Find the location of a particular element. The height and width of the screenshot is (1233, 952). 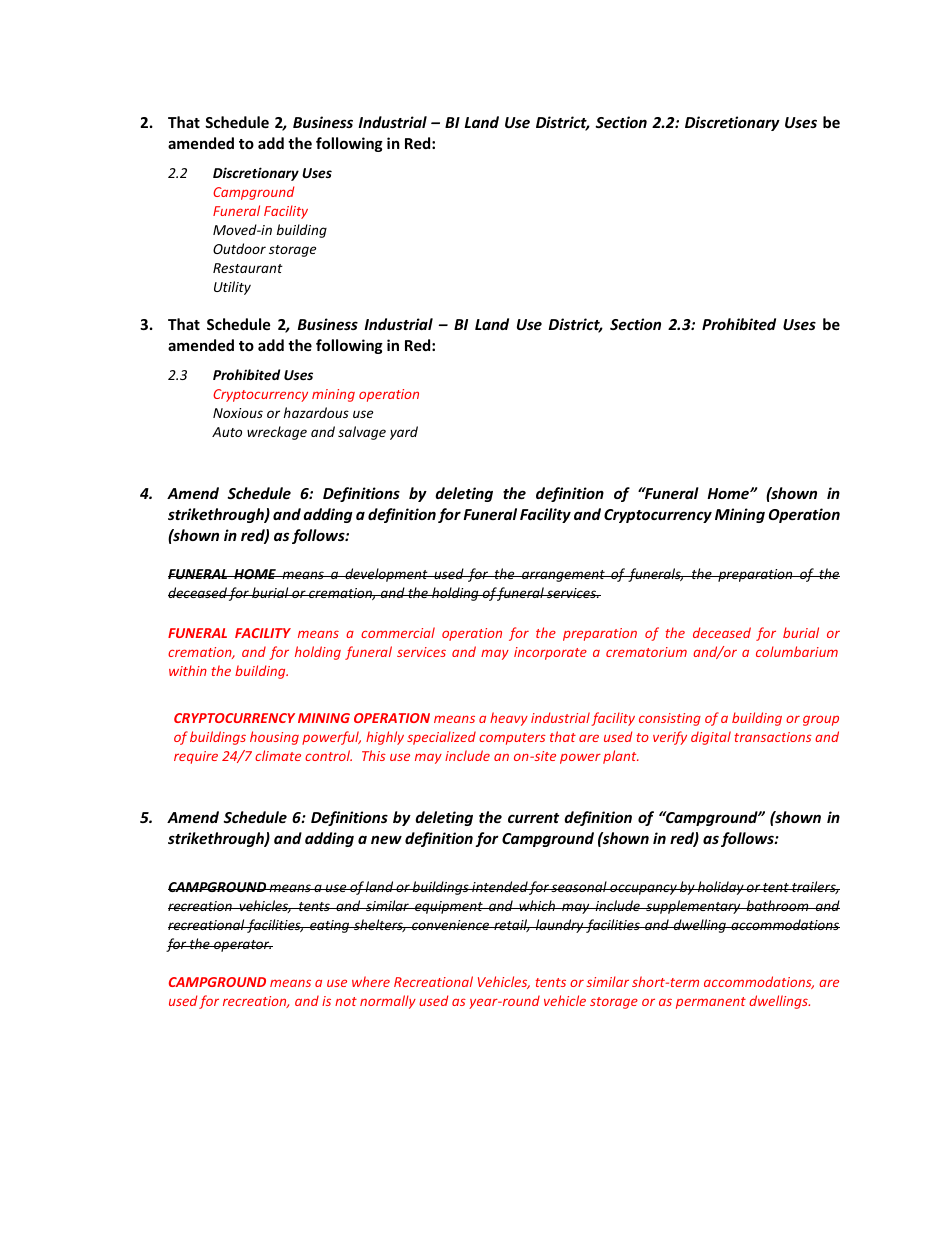

incorporate is located at coordinates (550, 653).
